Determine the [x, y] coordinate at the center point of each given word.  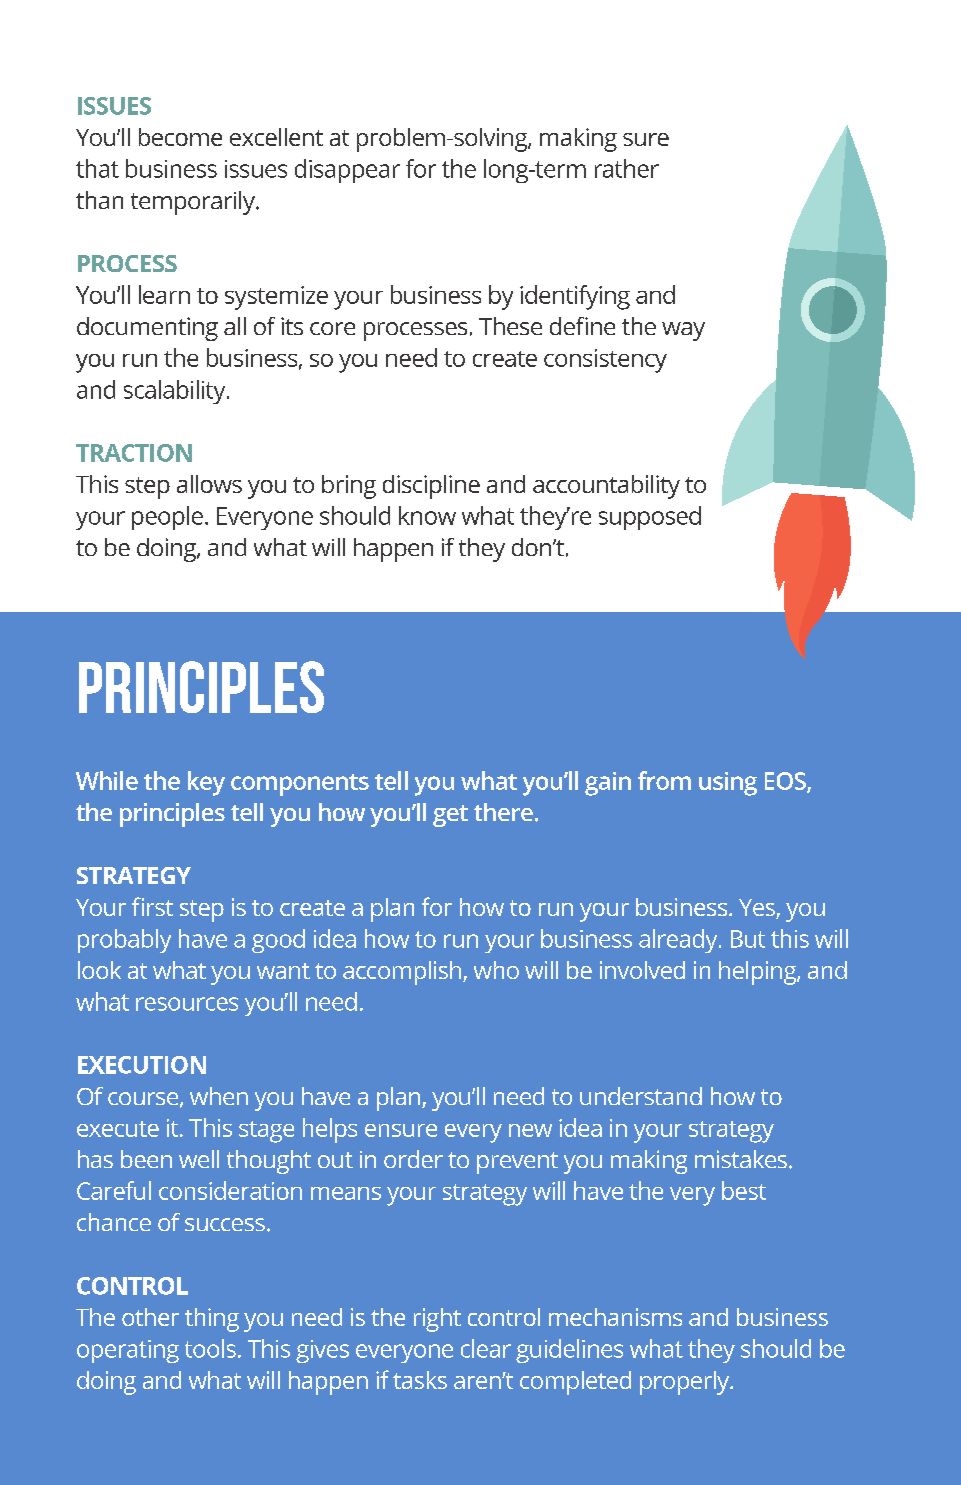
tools [210, 1348]
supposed [650, 518]
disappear [347, 171]
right [437, 1320]
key [206, 783]
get [450, 816]
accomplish [403, 973]
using [728, 784]
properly [686, 1383]
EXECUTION [142, 1065]
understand [641, 1096]
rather [627, 168]
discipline [431, 487]
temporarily [194, 203]
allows [209, 484]
